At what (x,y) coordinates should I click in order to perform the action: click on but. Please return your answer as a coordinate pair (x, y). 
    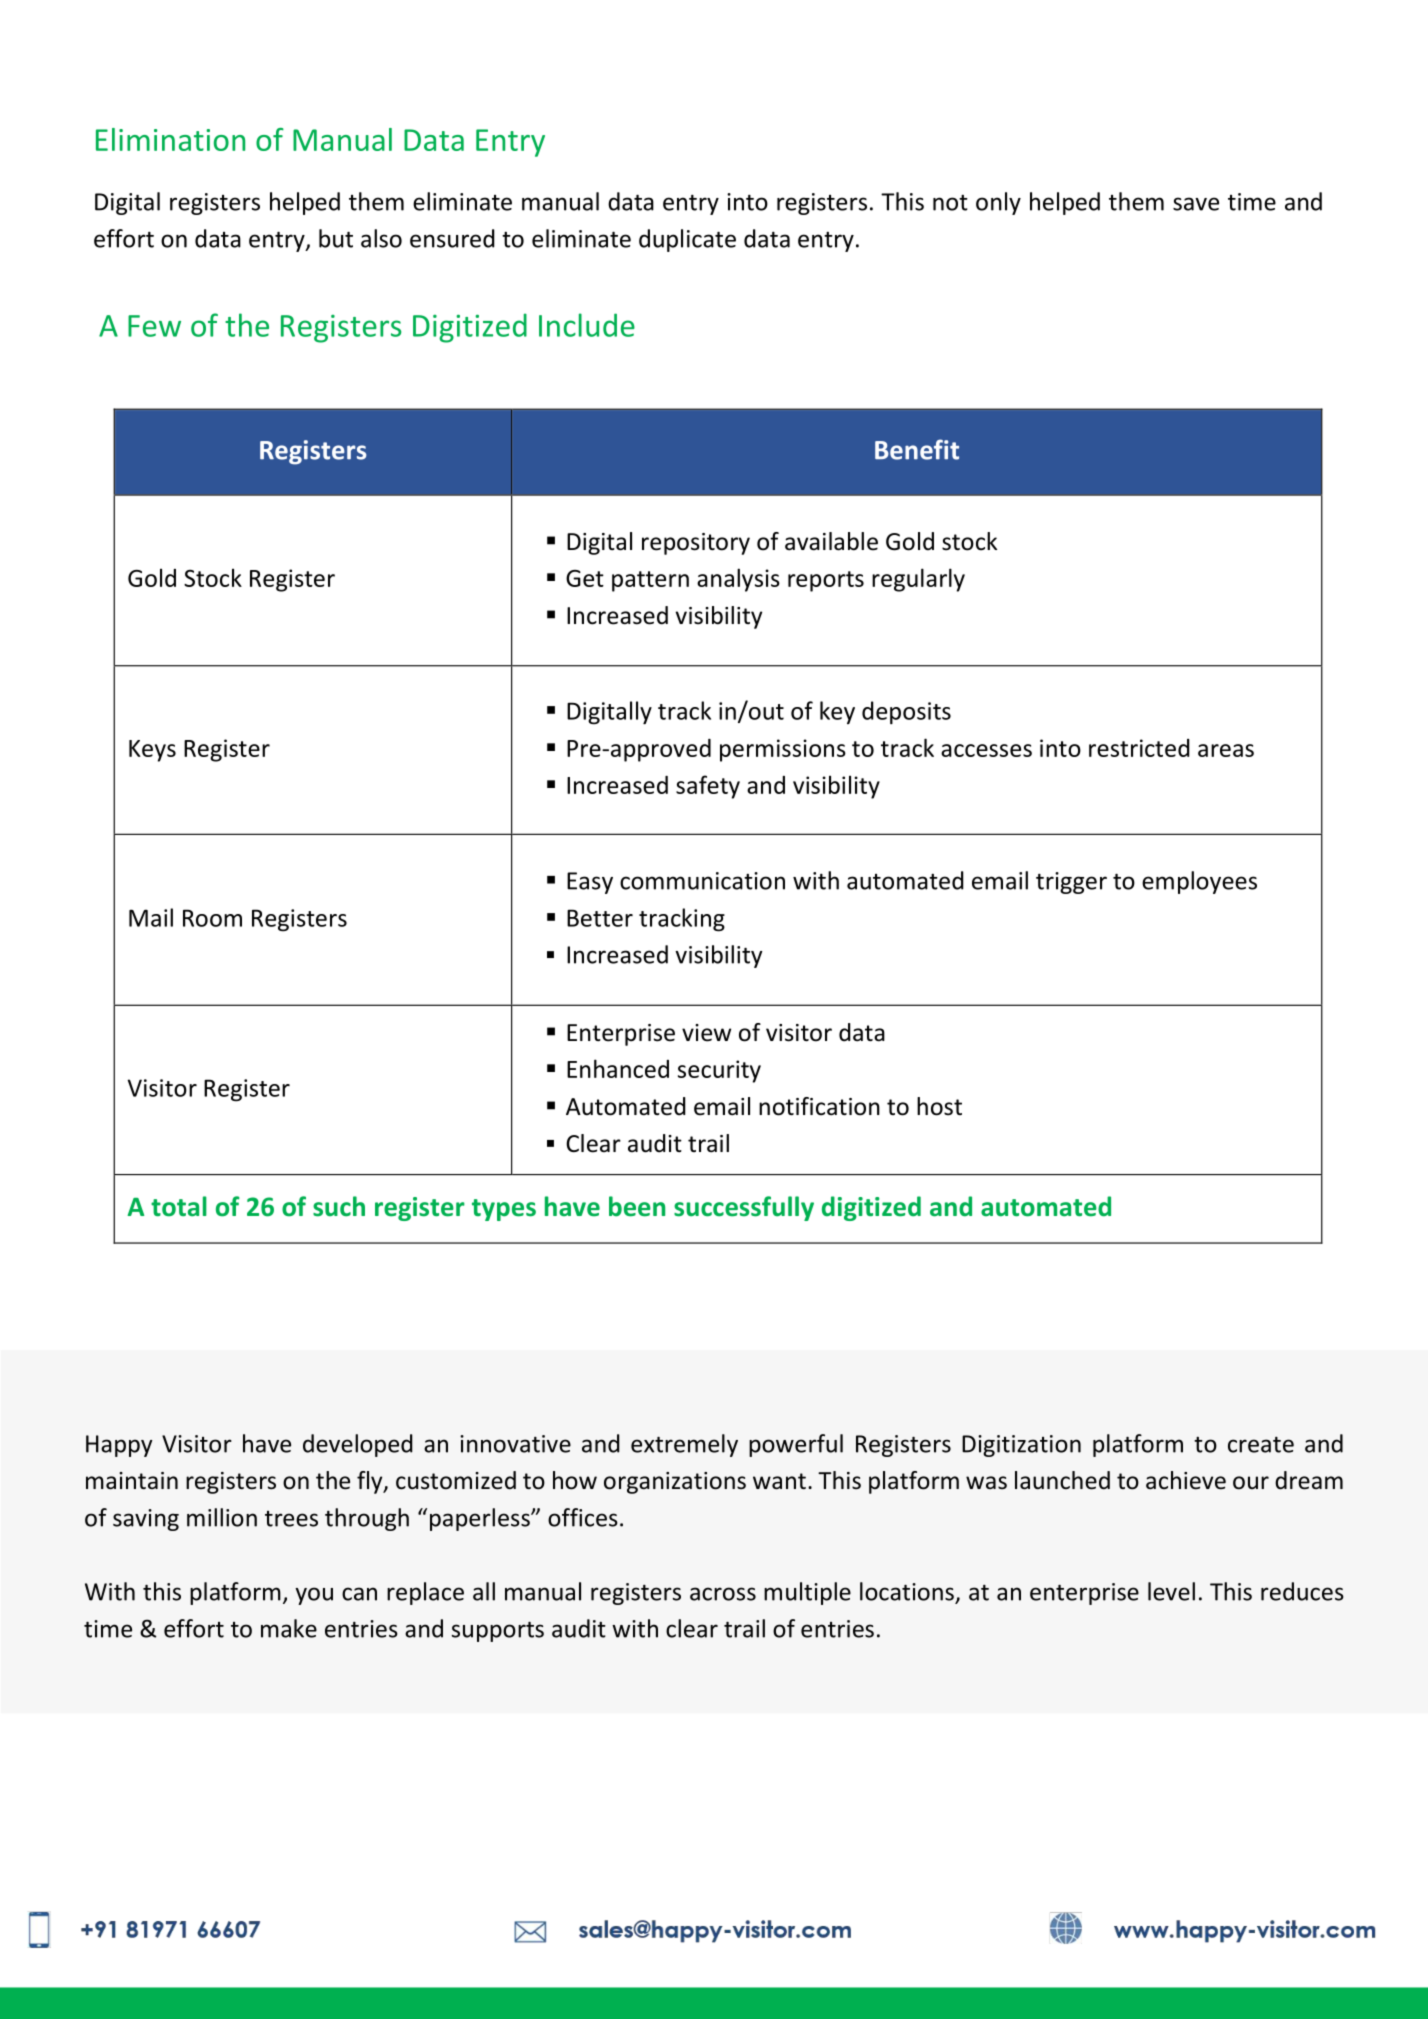
    Looking at the image, I should click on (336, 238).
